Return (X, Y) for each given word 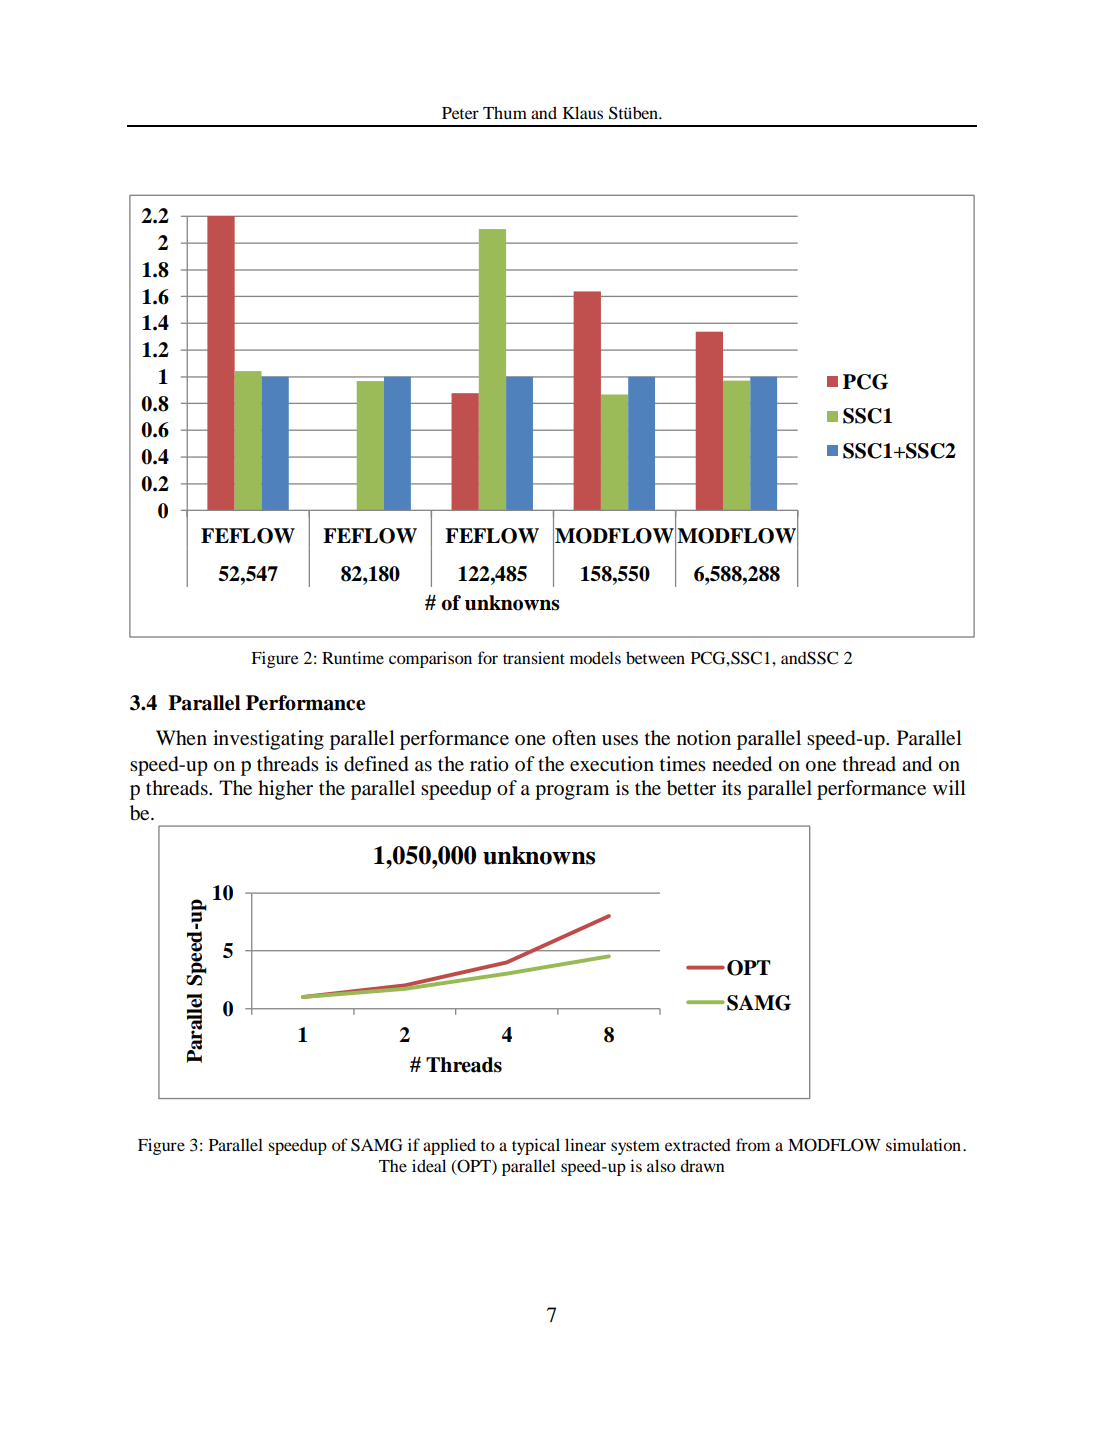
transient (534, 657)
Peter (460, 113)
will (949, 787)
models (595, 657)
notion (704, 738)
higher (285, 790)
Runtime (353, 657)
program (572, 792)
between (655, 657)
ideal (429, 1165)
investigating (268, 740)
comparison (430, 659)
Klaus (583, 112)
